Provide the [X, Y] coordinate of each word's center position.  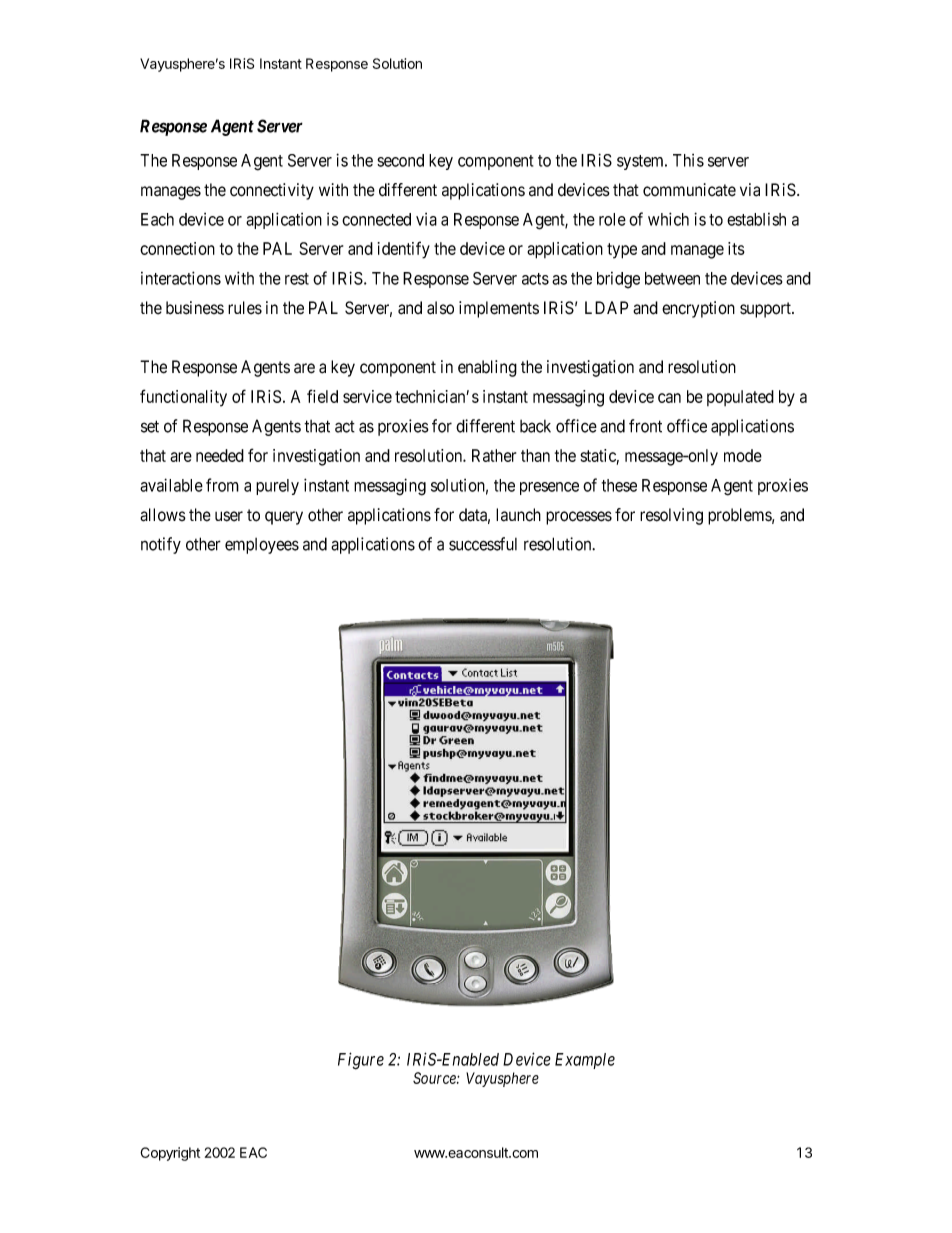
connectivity [272, 191]
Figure [361, 1061]
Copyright [170, 1154]
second [400, 160]
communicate [689, 190]
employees [262, 546]
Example [585, 1061]
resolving [671, 516]
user [229, 516]
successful [483, 544]
